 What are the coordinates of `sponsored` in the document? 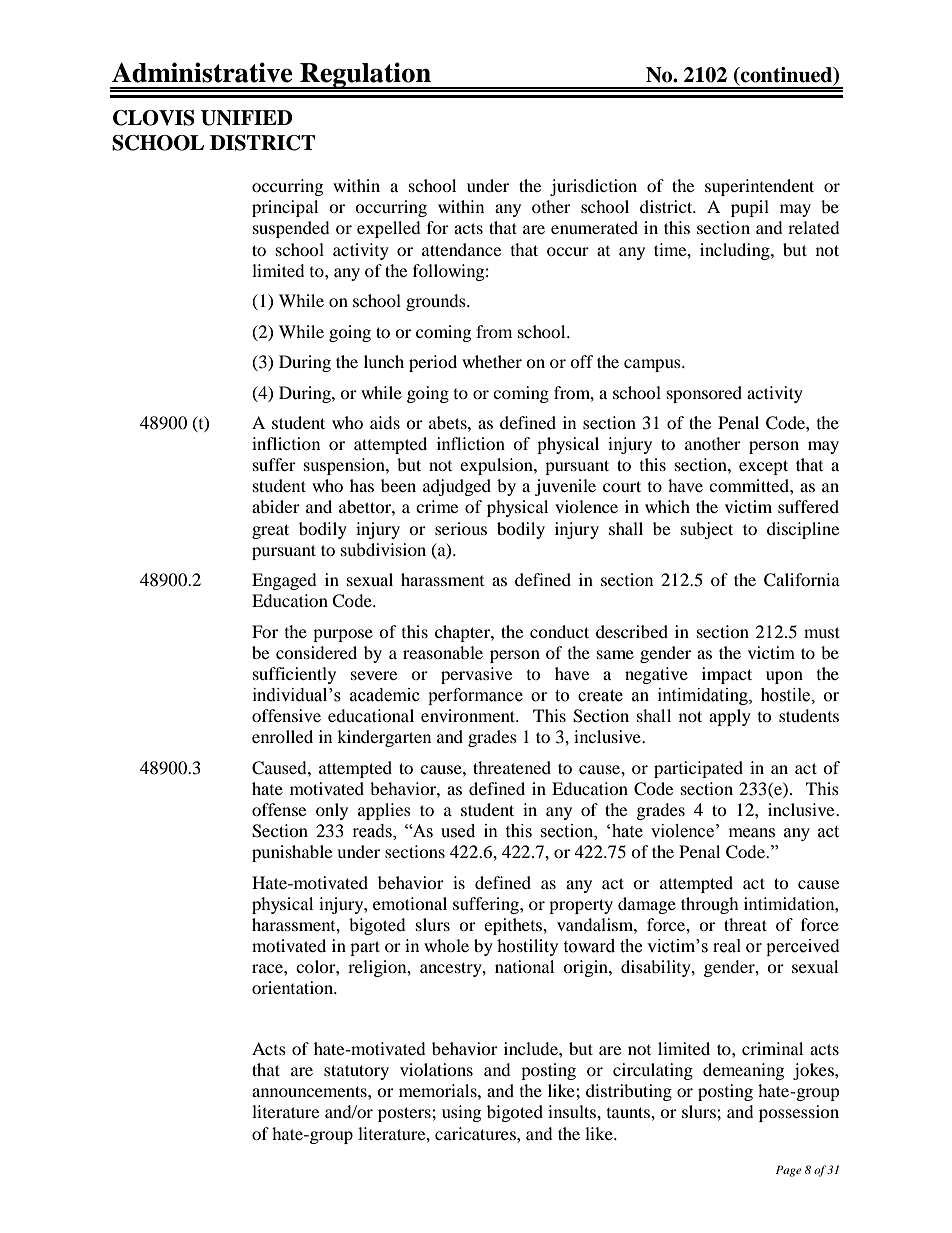 It's located at (704, 394).
